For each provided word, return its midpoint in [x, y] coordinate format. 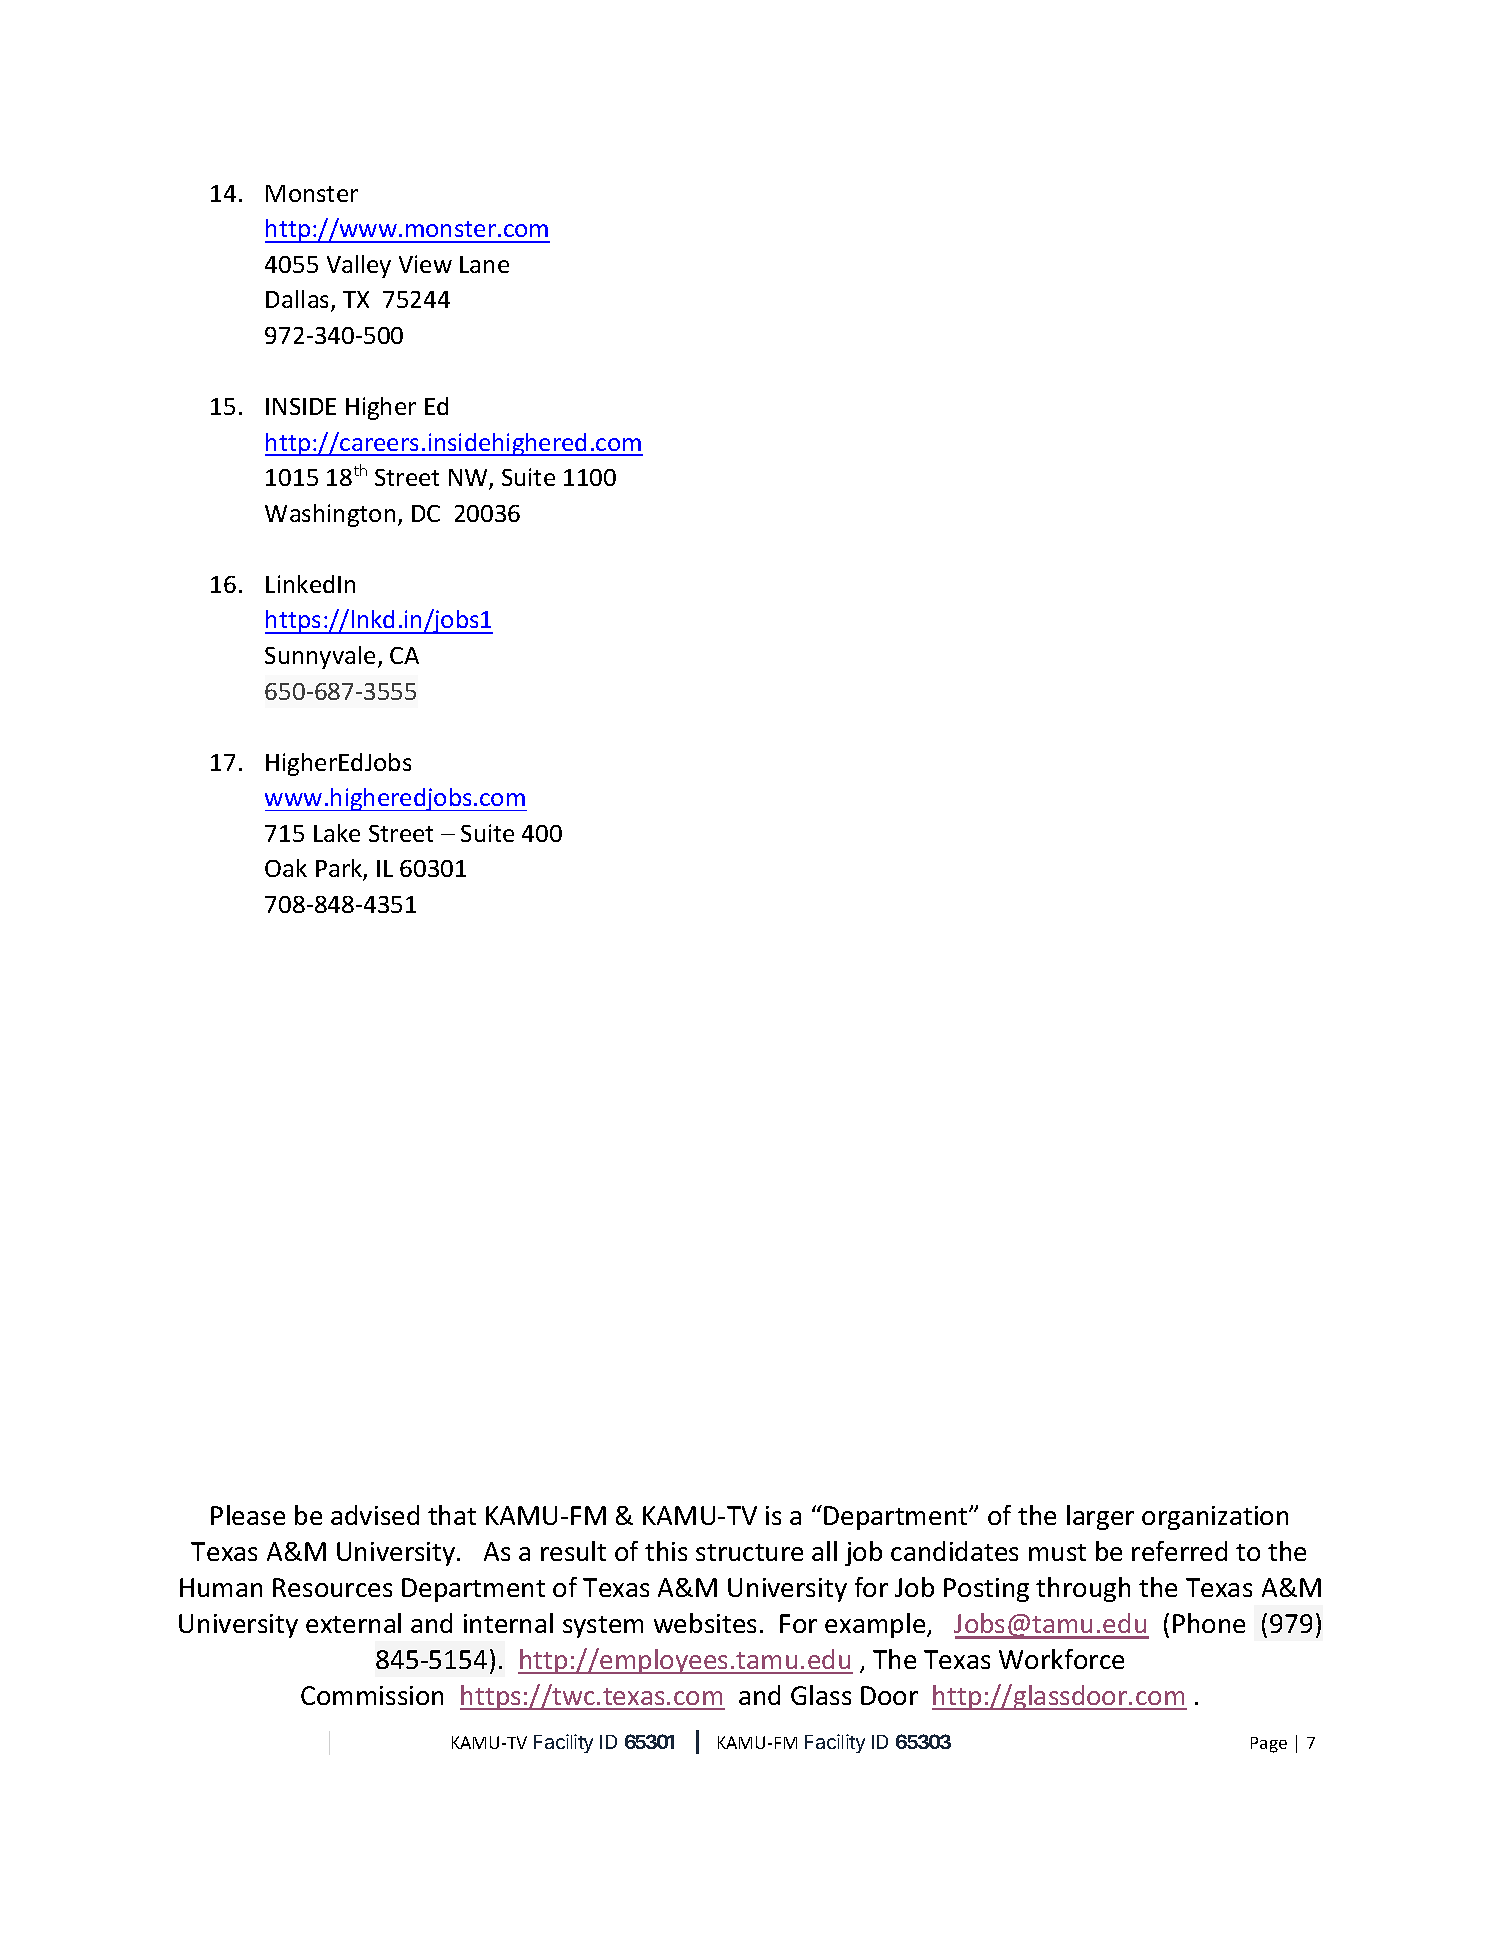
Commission [372, 1695]
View [425, 264]
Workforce [1061, 1659]
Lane [484, 264]
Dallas [299, 301]
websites [705, 1623]
